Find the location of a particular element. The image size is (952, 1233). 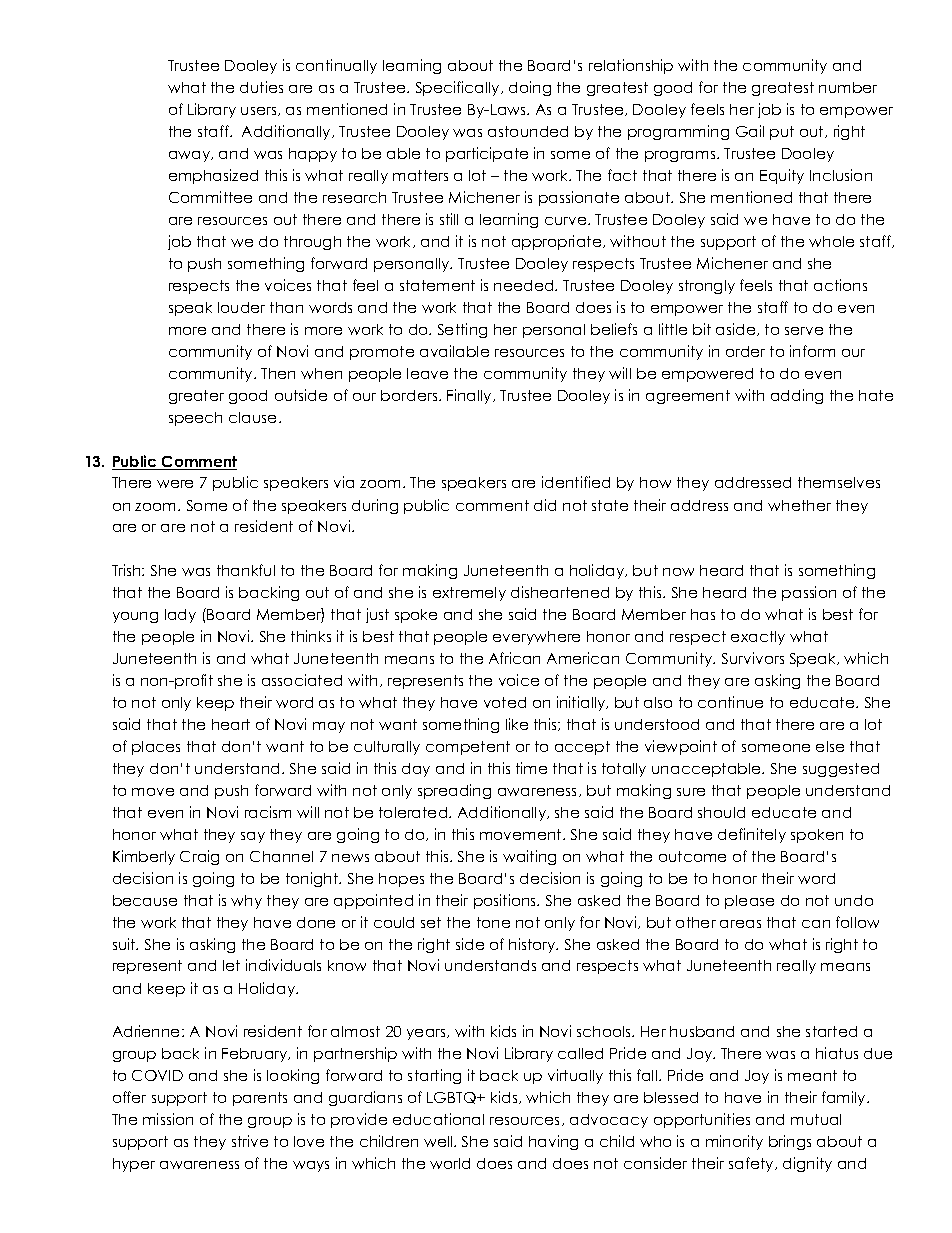

users is located at coordinates (260, 111).
